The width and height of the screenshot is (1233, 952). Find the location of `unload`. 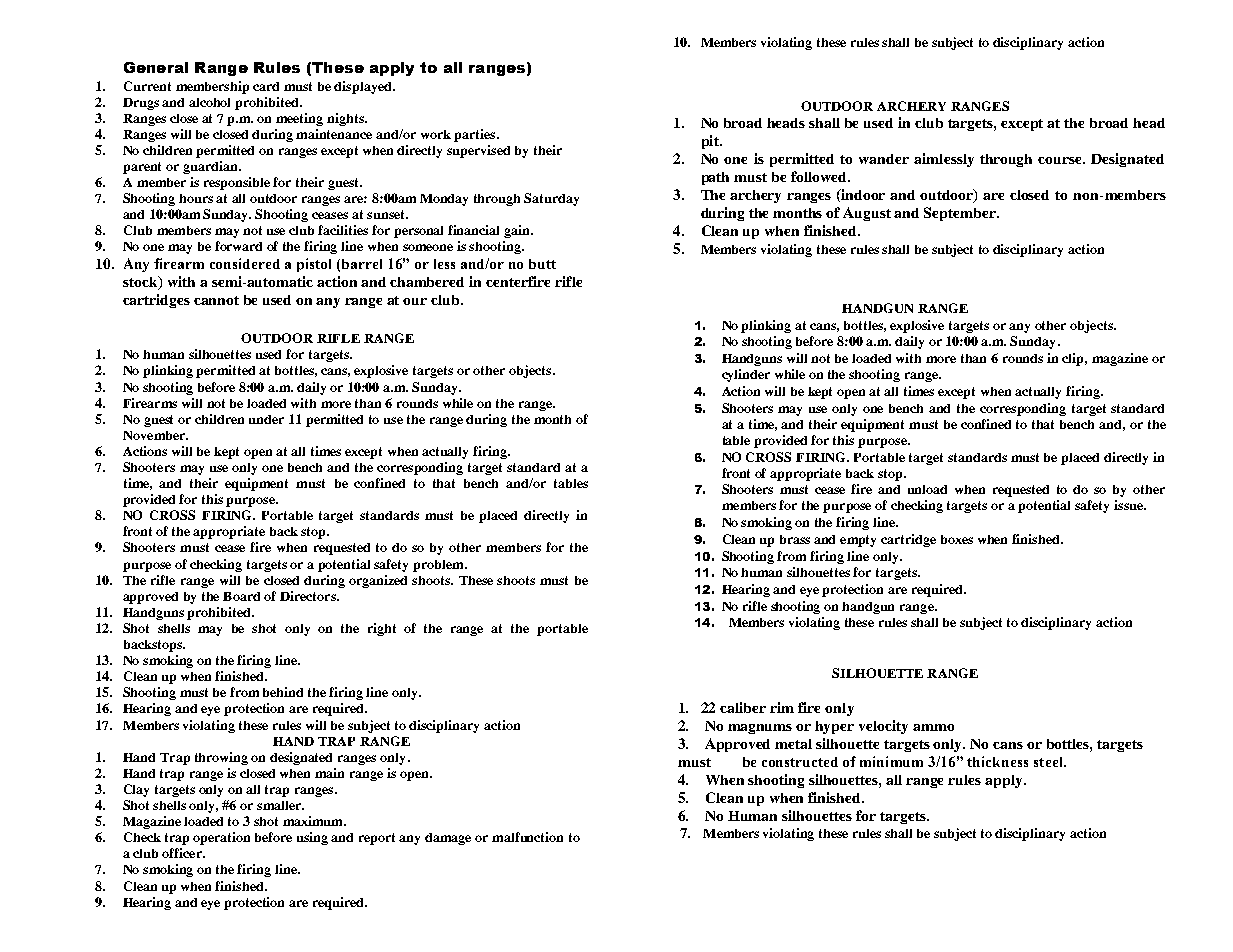

unload is located at coordinates (927, 489).
